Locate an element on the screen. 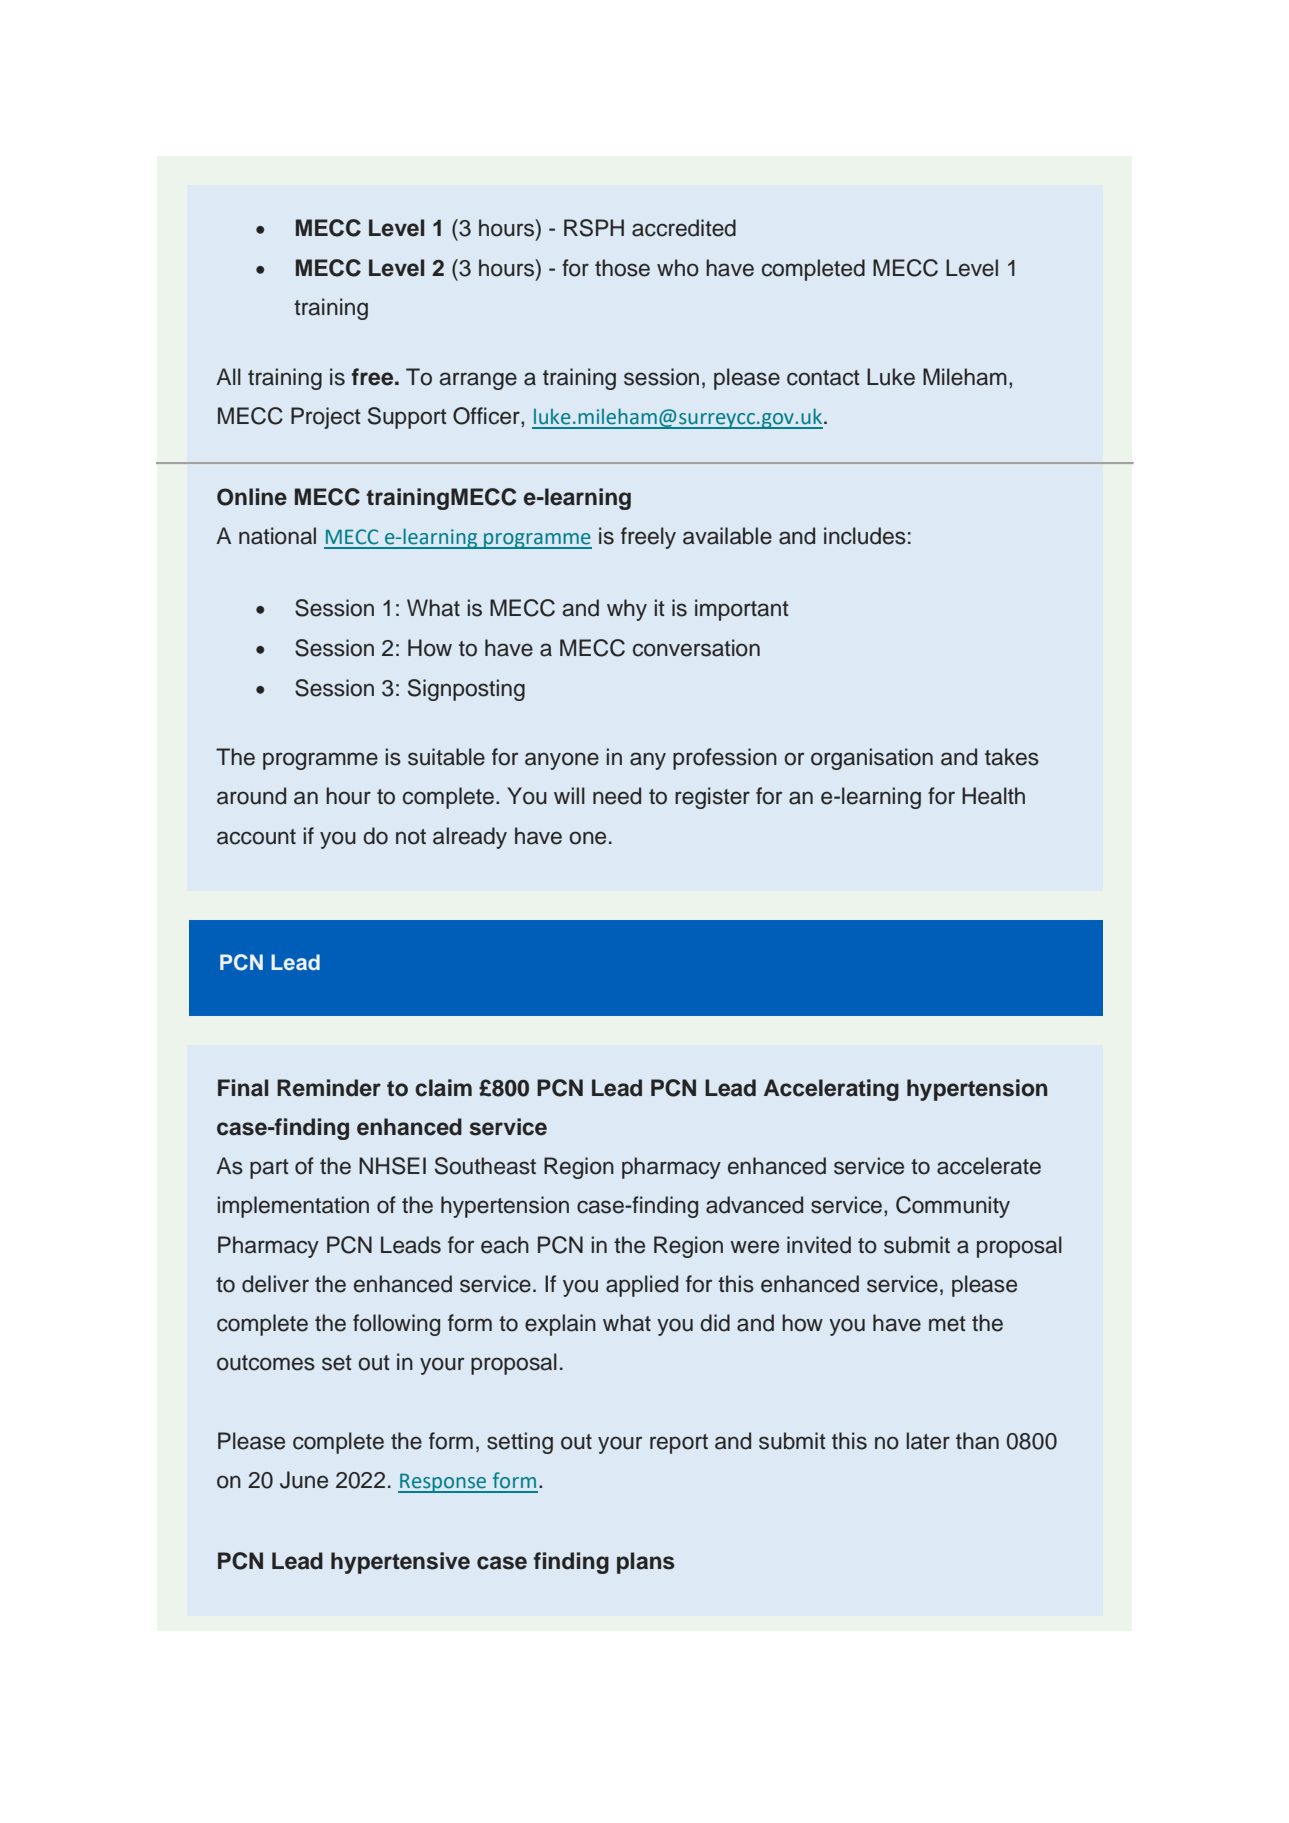 Image resolution: width=1289 pixels, height=1823 pixels. Reminder is located at coordinates (329, 1088).
